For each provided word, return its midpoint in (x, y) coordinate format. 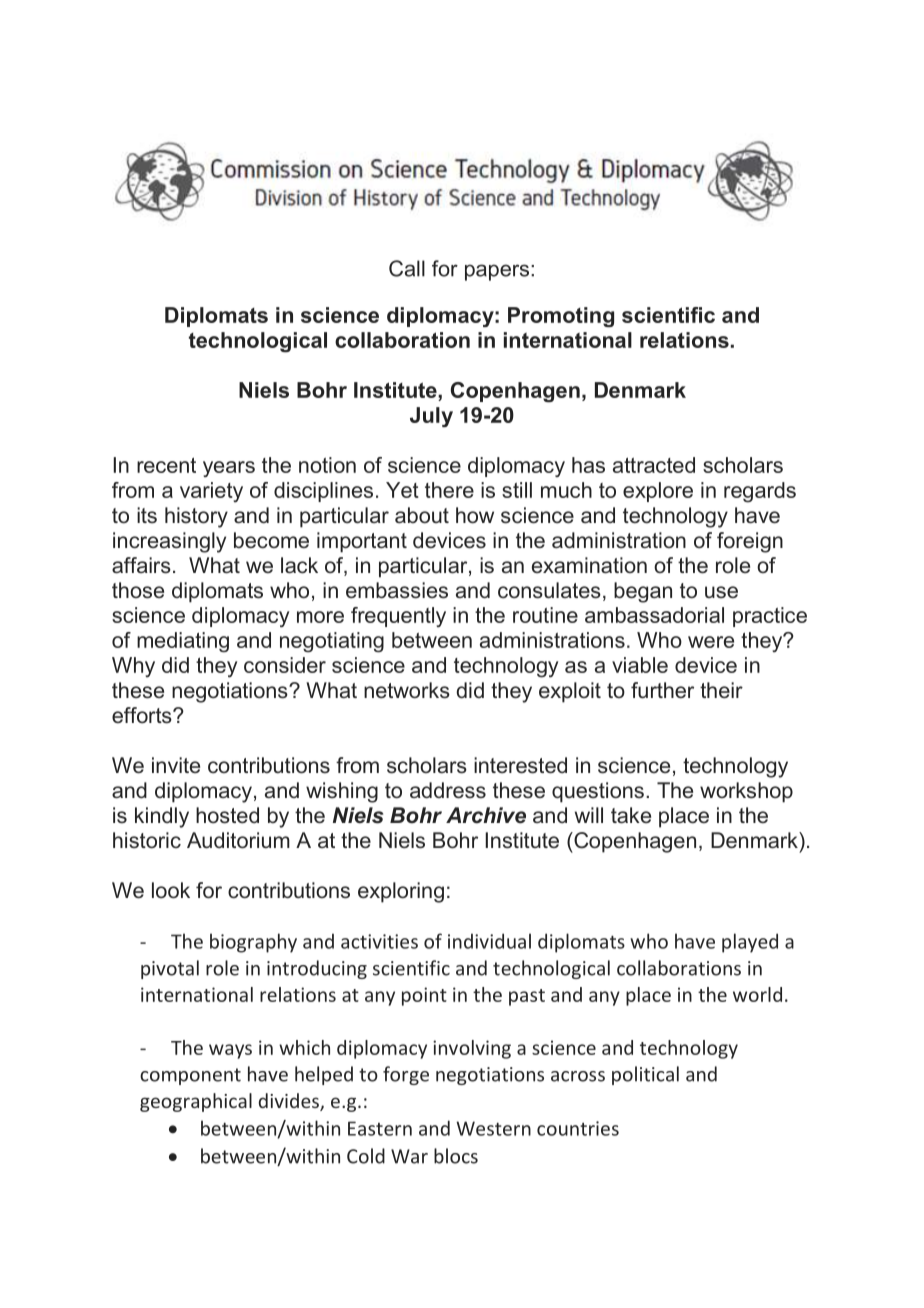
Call (407, 268)
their (721, 690)
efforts (143, 715)
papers (497, 272)
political (645, 1075)
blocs (456, 1156)
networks (407, 690)
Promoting (561, 317)
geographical (196, 1102)
